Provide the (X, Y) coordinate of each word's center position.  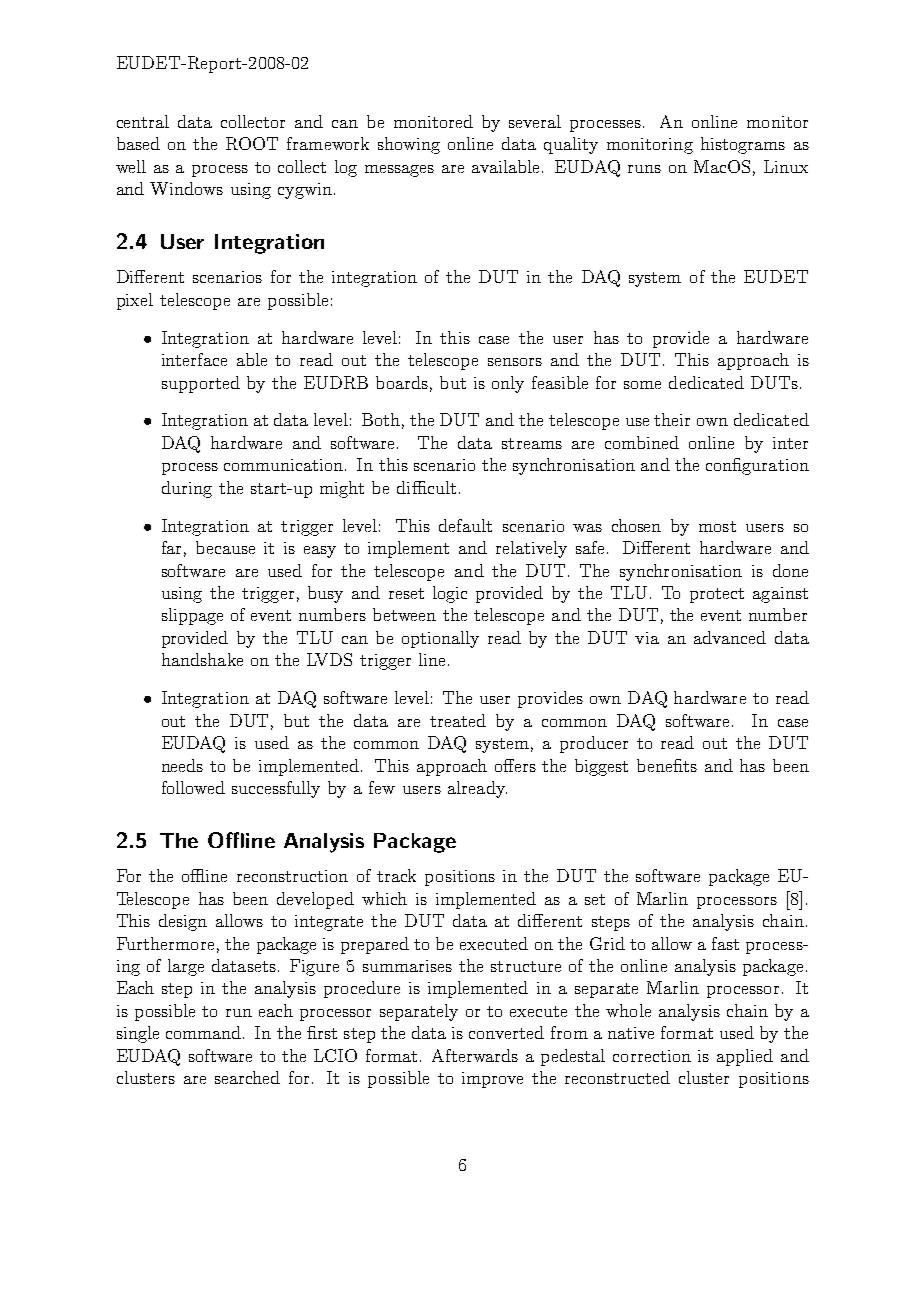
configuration (757, 466)
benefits (667, 765)
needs (182, 765)
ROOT (252, 143)
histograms (743, 145)
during (187, 489)
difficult (426, 487)
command (205, 1032)
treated (458, 720)
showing (409, 145)
